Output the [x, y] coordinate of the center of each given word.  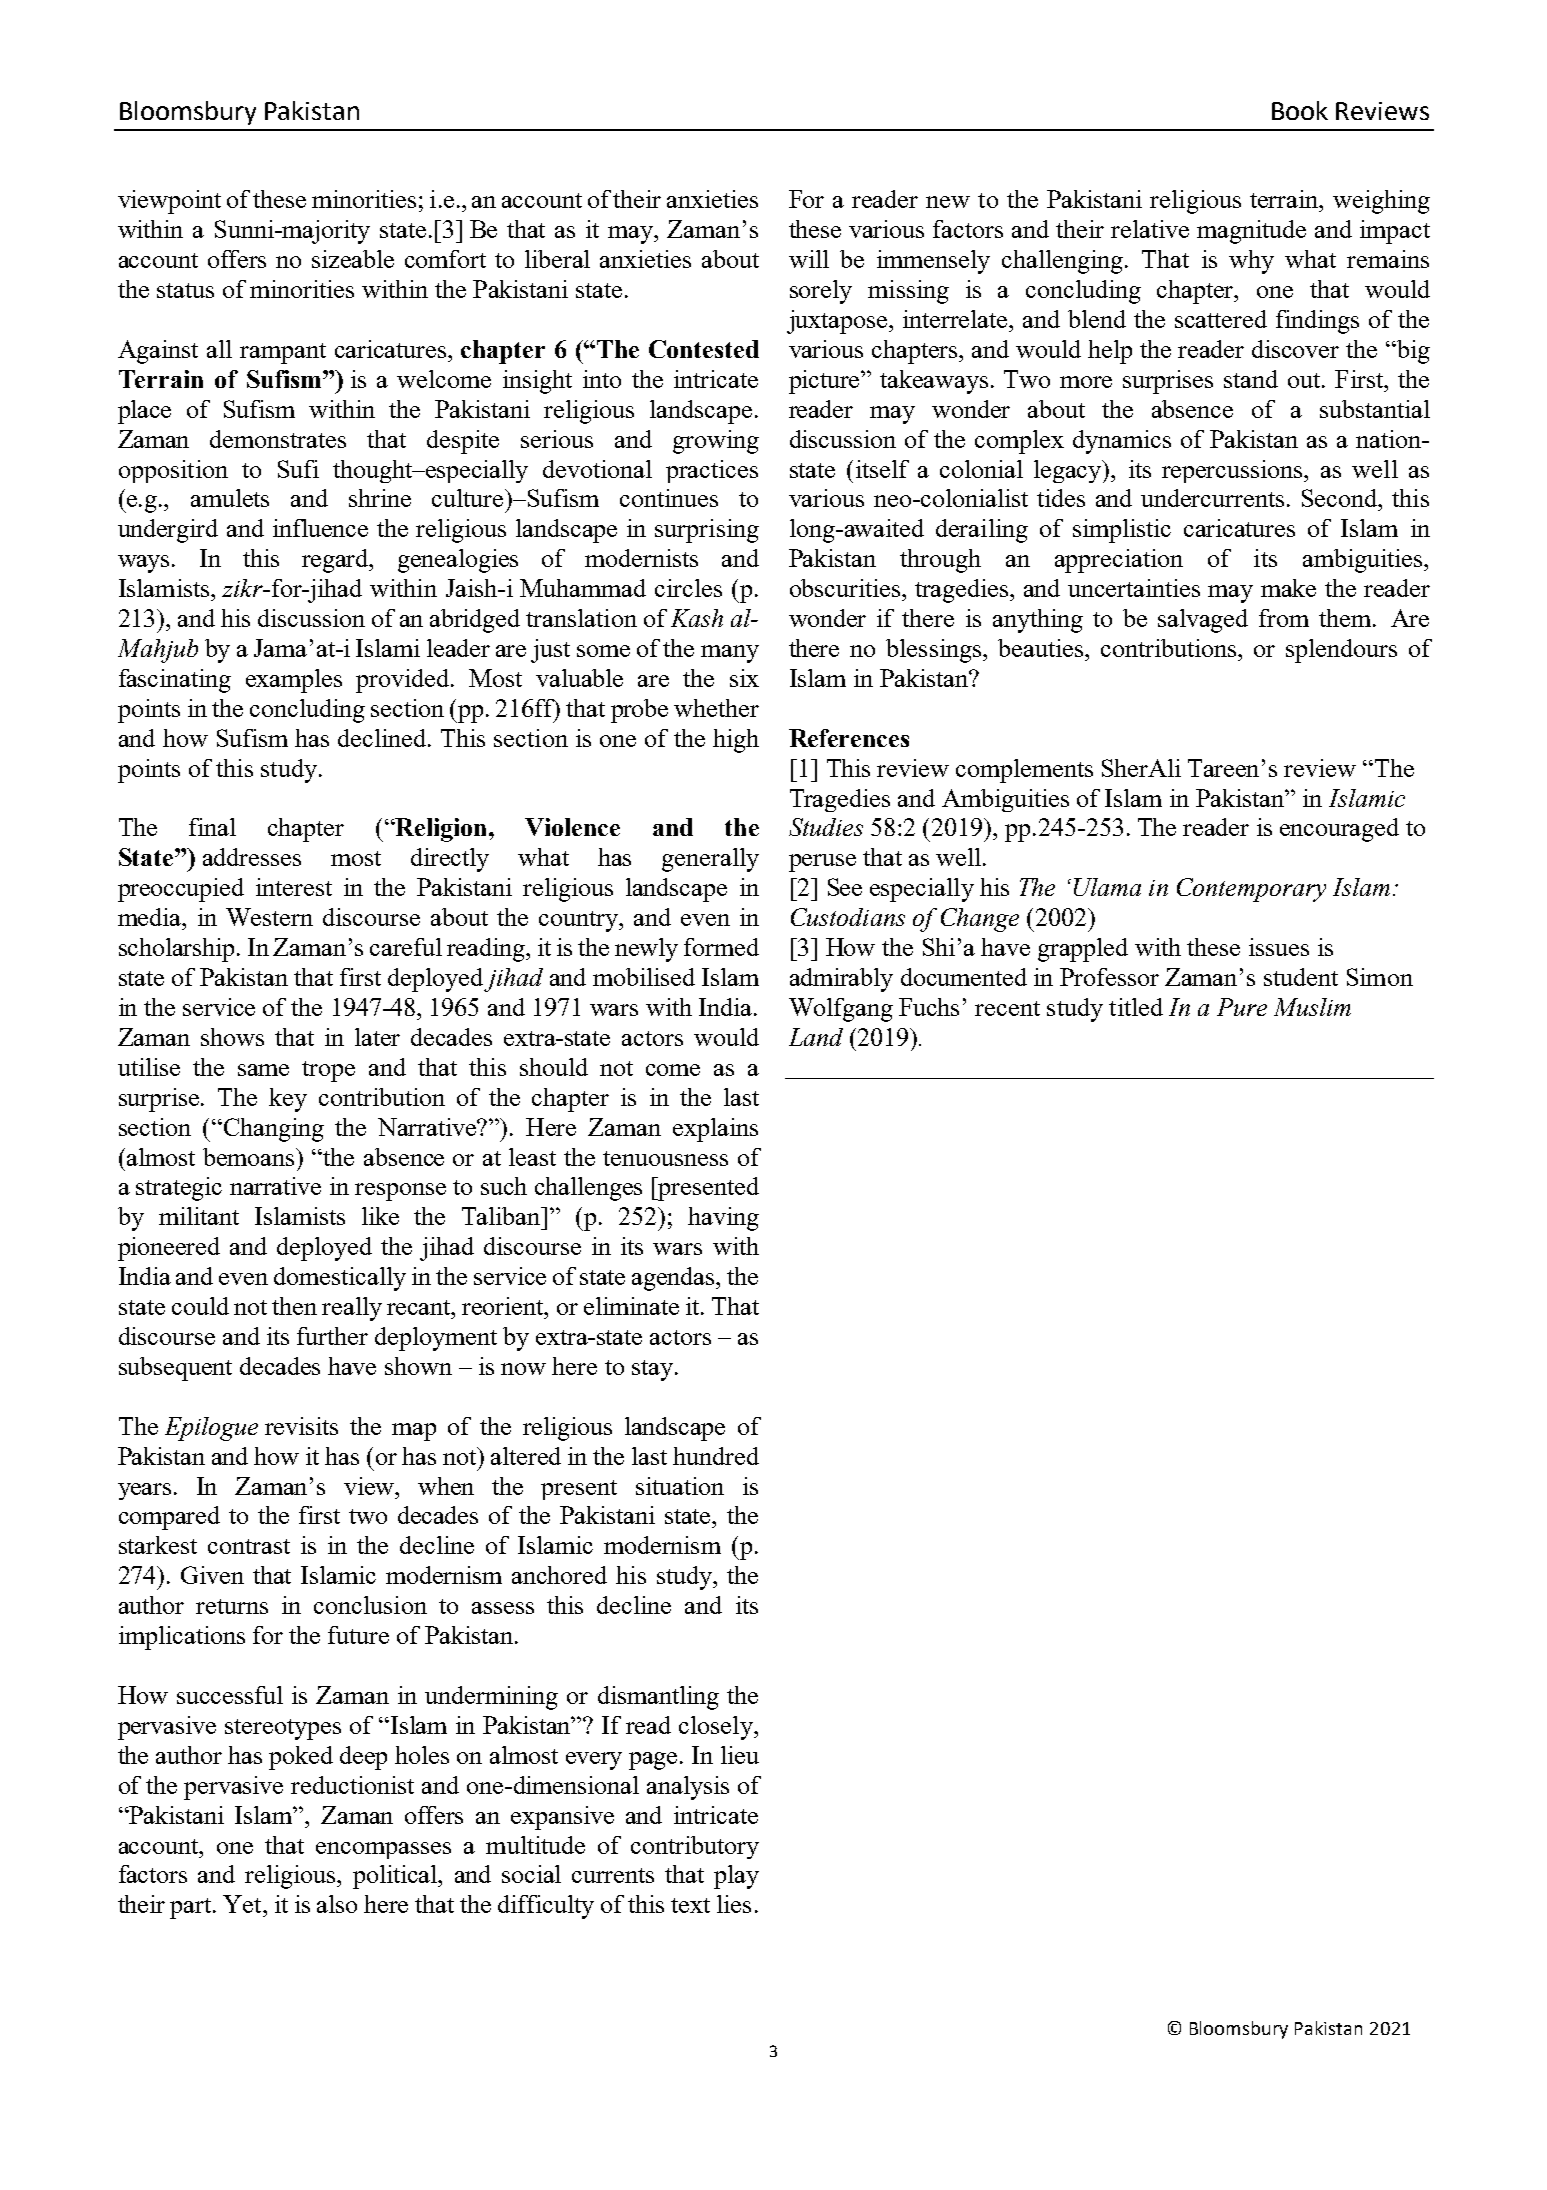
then [294, 1306]
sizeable [353, 259]
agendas [674, 1279]
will [809, 259]
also [337, 1904]
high [736, 741]
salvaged [1203, 621]
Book [1300, 110]
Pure [1242, 1007]
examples [294, 681]
